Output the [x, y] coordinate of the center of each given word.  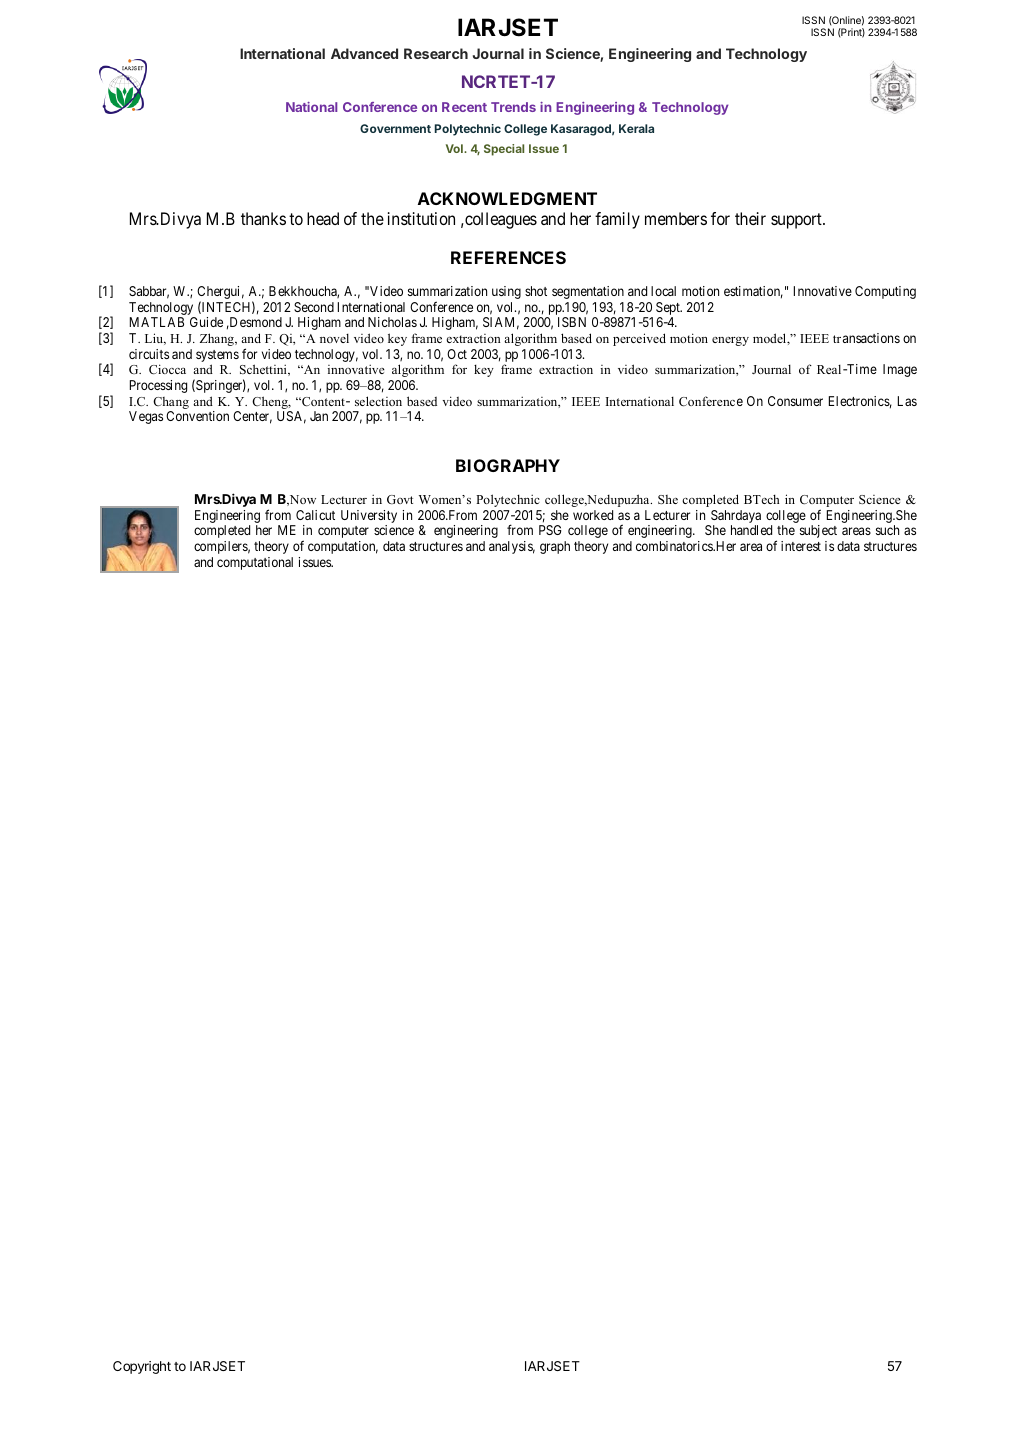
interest [801, 546]
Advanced [364, 53]
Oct [457, 354]
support [797, 221]
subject [818, 531]
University [369, 518]
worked [593, 515]
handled [751, 530]
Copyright [142, 1367]
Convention [197, 416]
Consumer [795, 401]
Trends [513, 107]
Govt [400, 499]
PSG [550, 530]
